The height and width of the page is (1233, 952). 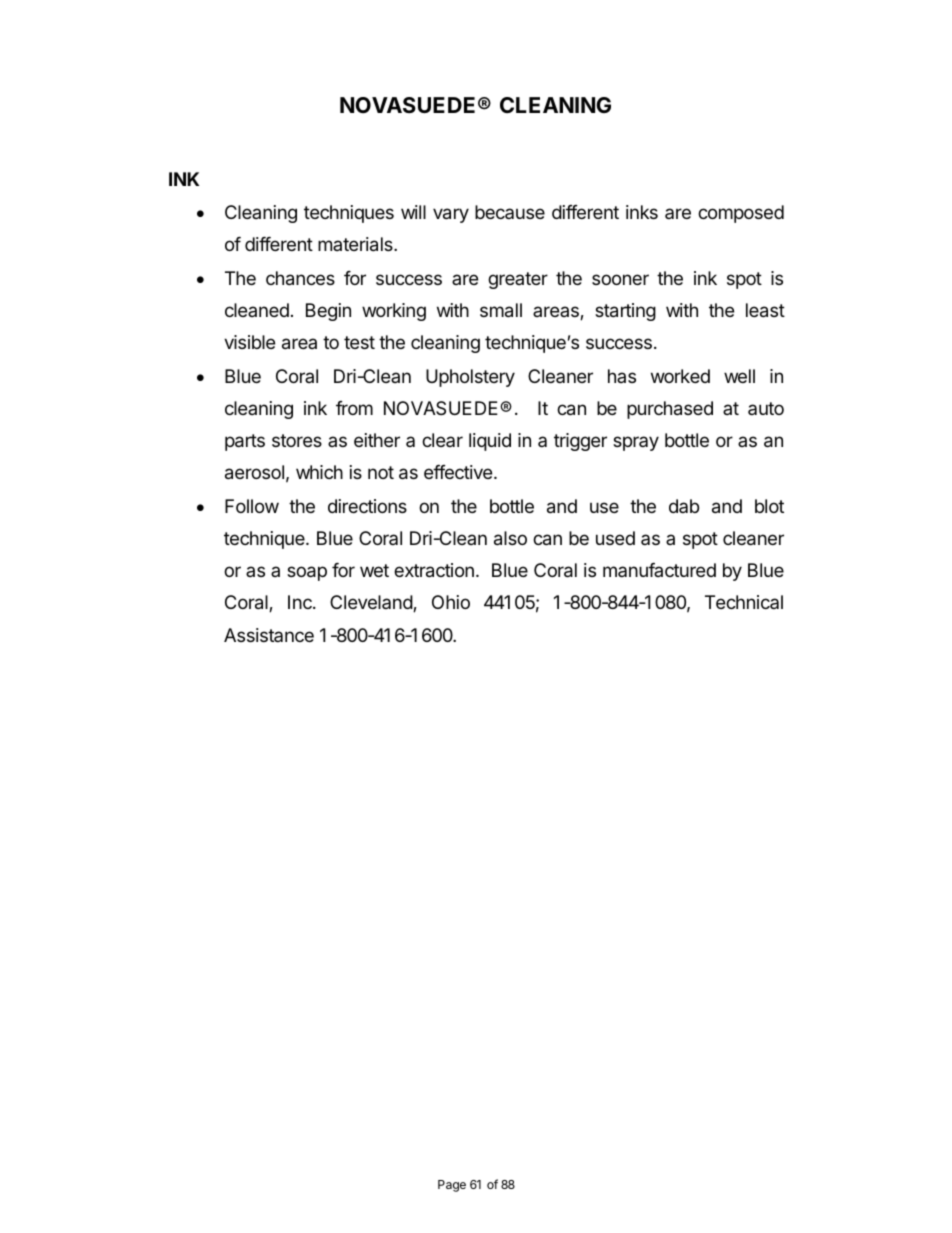 What do you see at coordinates (510, 212) in the page?
I see `because` at bounding box center [510, 212].
